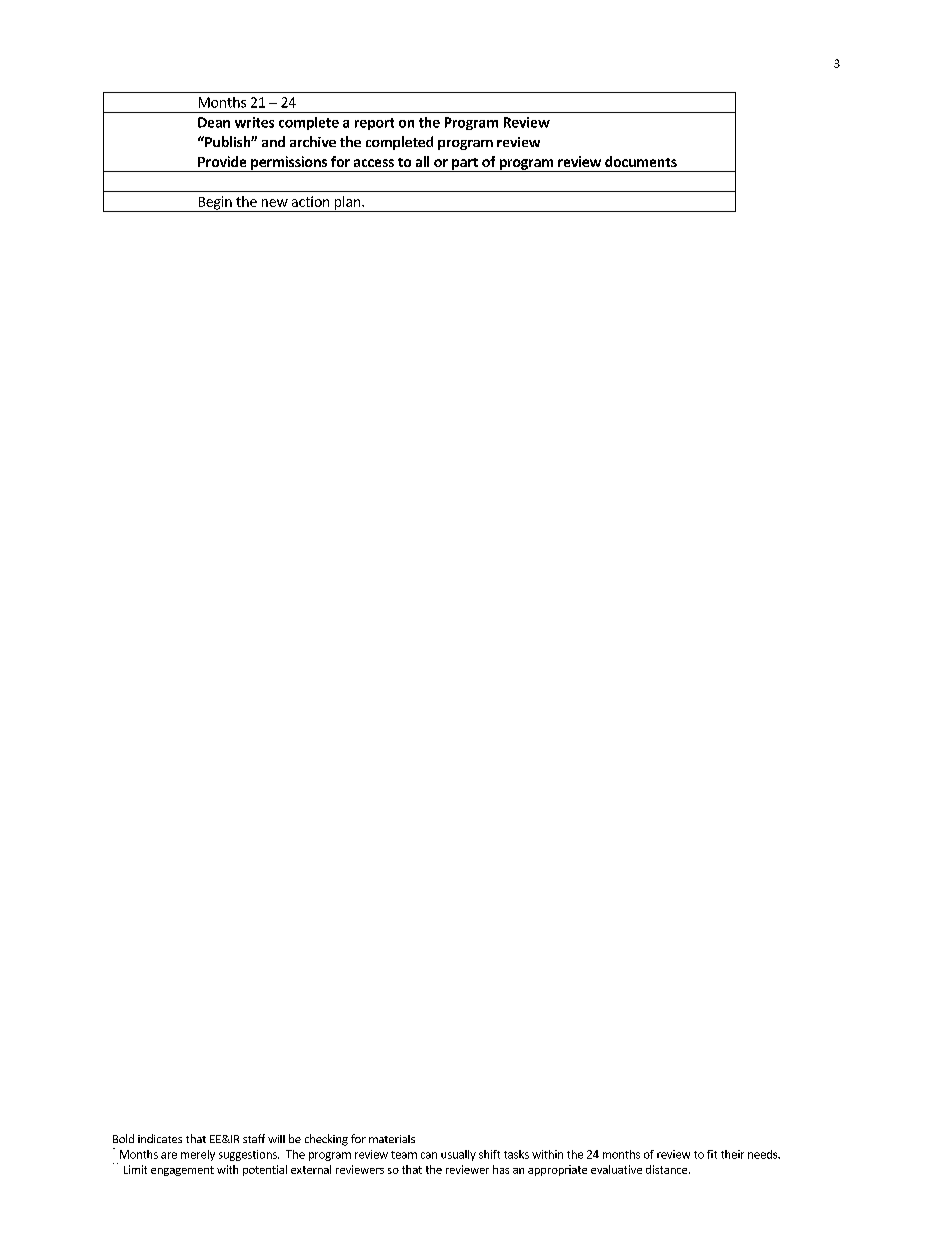 The height and width of the screenshot is (1233, 952). I want to click on materials, so click(392, 1139).
